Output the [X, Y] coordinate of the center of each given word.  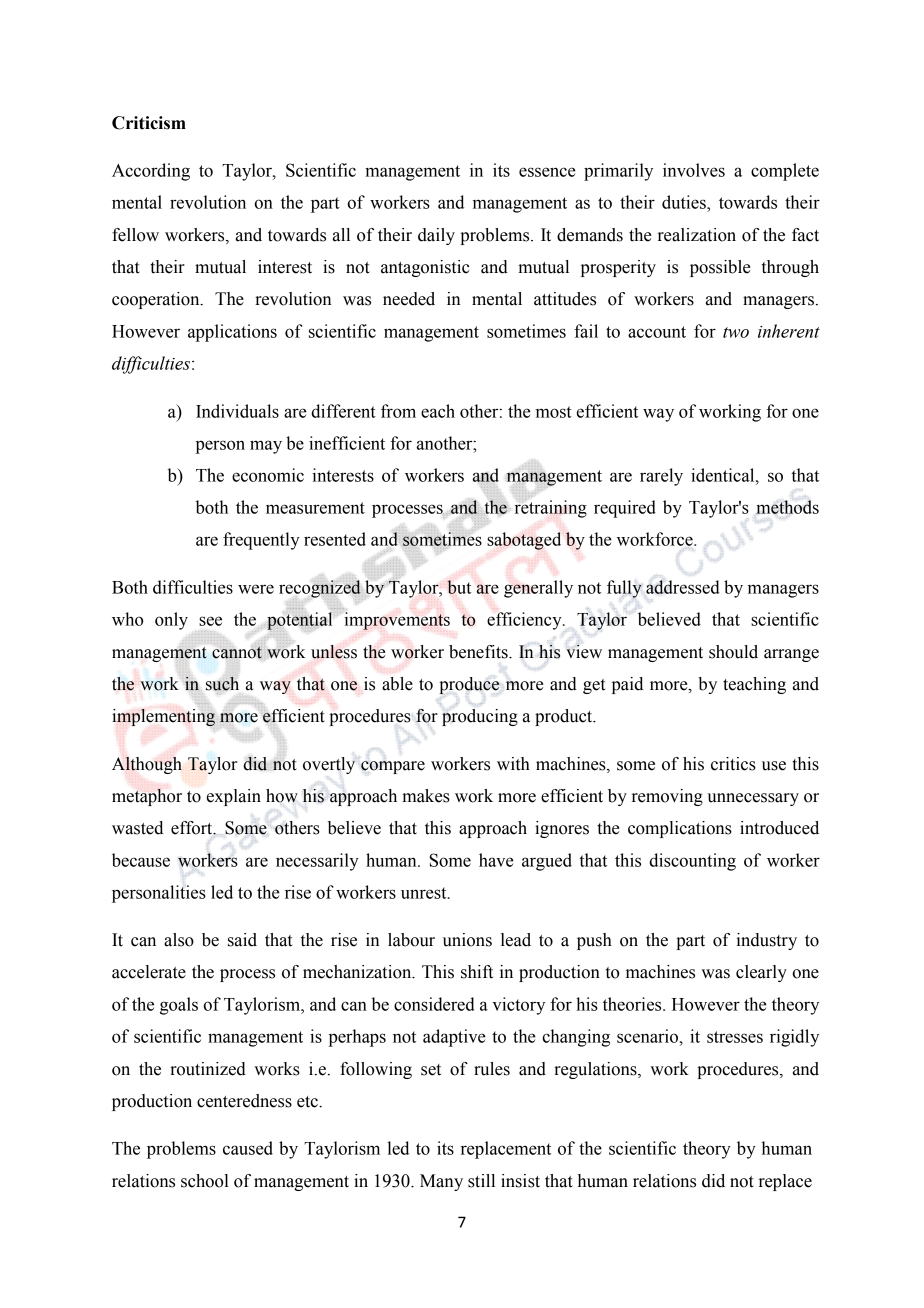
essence [547, 172]
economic [268, 475]
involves [694, 170]
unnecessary [753, 799]
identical [724, 475]
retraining [551, 508]
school [205, 1181]
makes [426, 796]
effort [193, 828]
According [151, 172]
